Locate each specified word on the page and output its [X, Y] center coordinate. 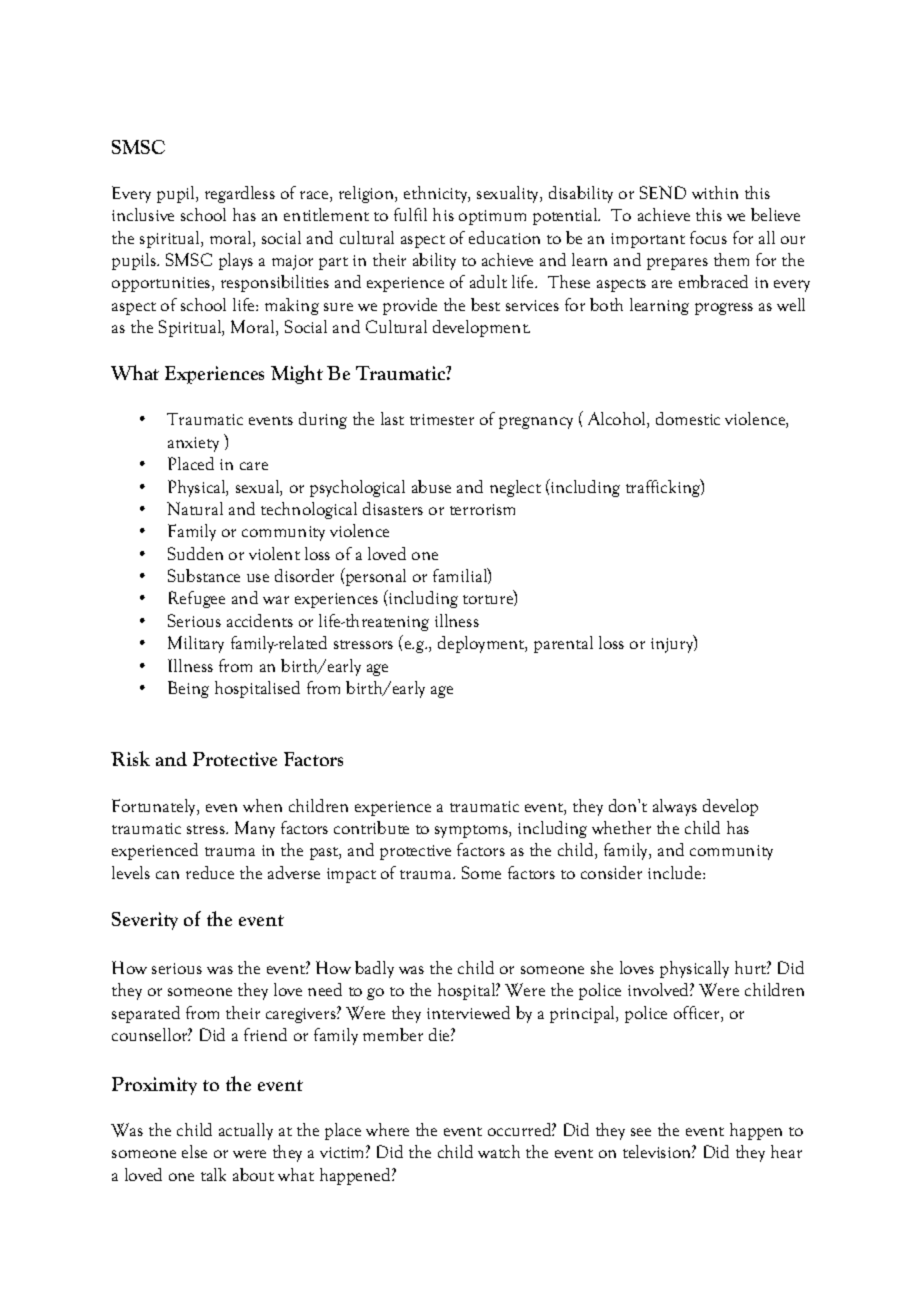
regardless [240, 194]
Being [188, 689]
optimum [492, 217]
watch [499, 1151]
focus [708, 237]
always [675, 807]
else [194, 1151]
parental [563, 644]
